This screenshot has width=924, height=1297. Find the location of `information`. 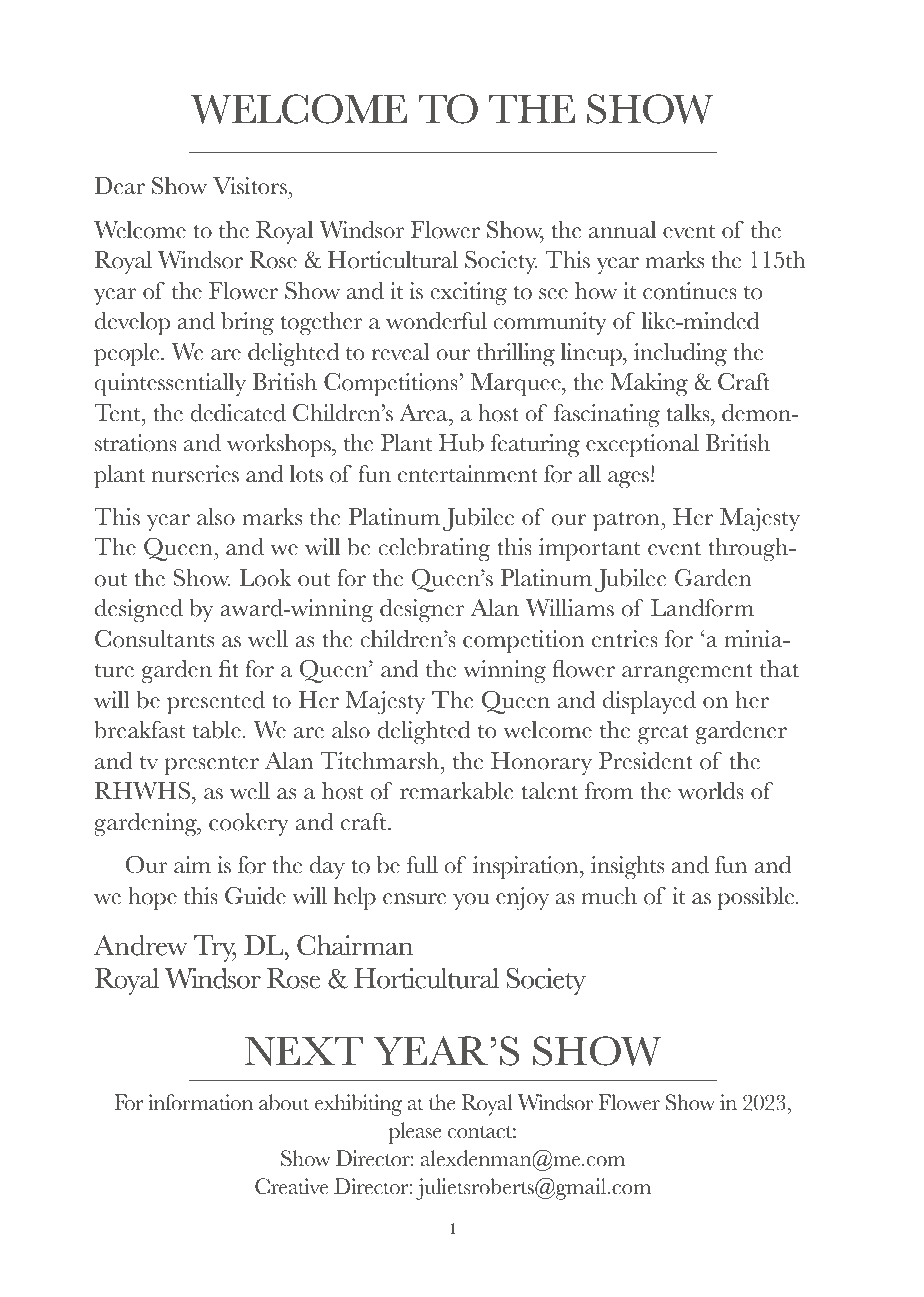

information is located at coordinates (200, 1102).
